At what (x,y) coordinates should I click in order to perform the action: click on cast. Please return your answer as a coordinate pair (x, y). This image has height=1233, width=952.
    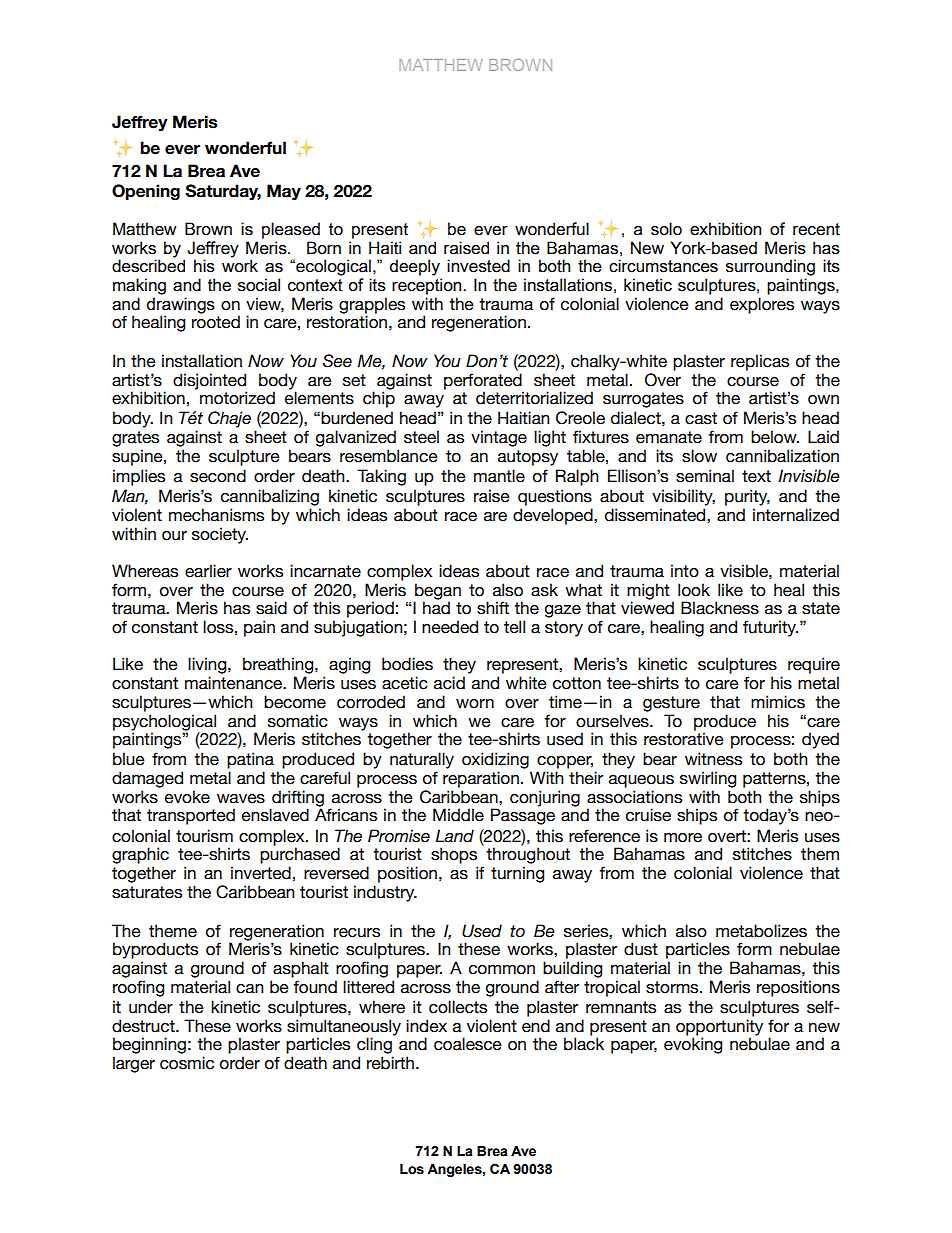
    Looking at the image, I should click on (701, 418).
